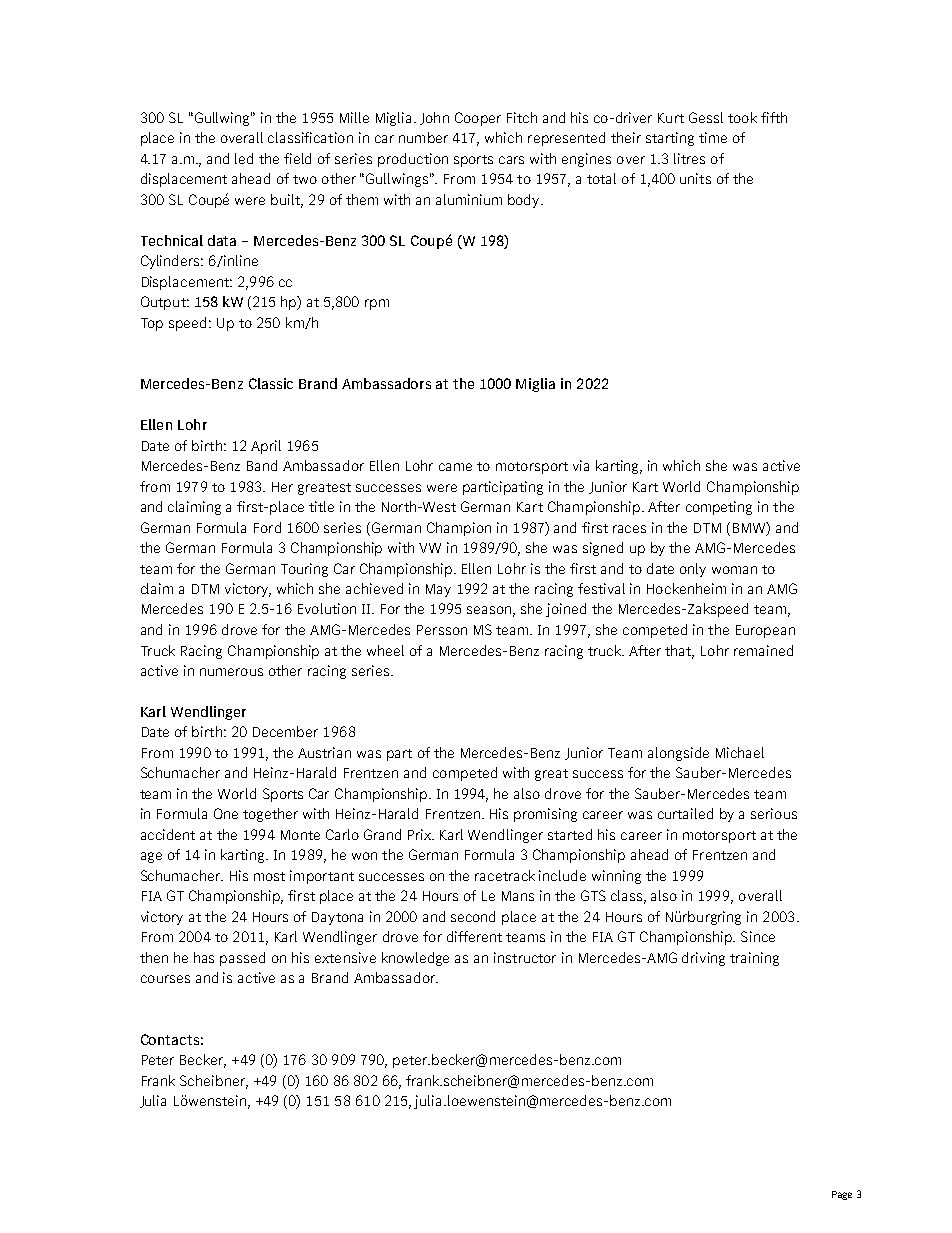 This image has height=1233, width=952. Describe the element at coordinates (231, 672) in the image. I see `numerous` at that location.
